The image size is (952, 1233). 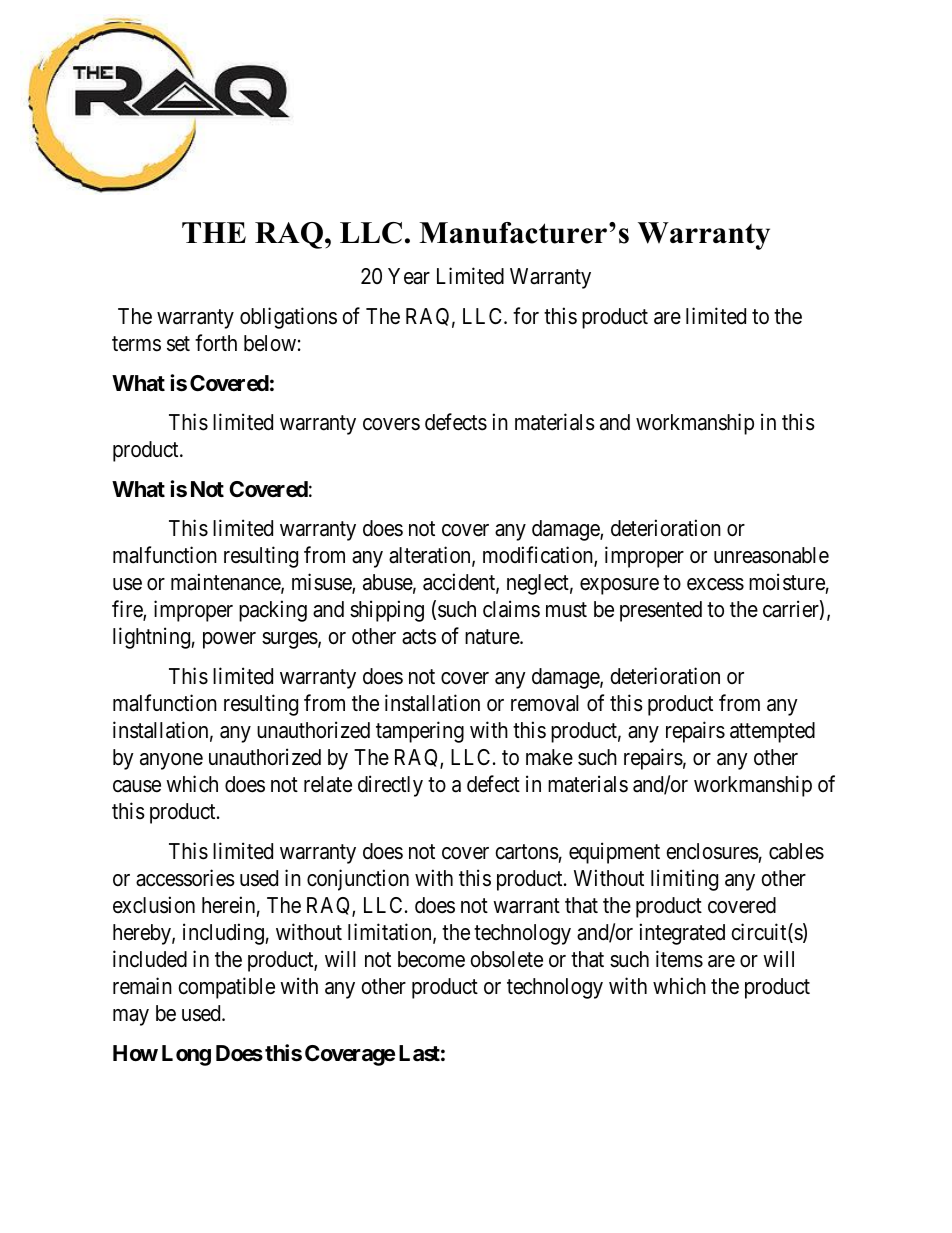 I want to click on alteration, so click(x=431, y=556).
